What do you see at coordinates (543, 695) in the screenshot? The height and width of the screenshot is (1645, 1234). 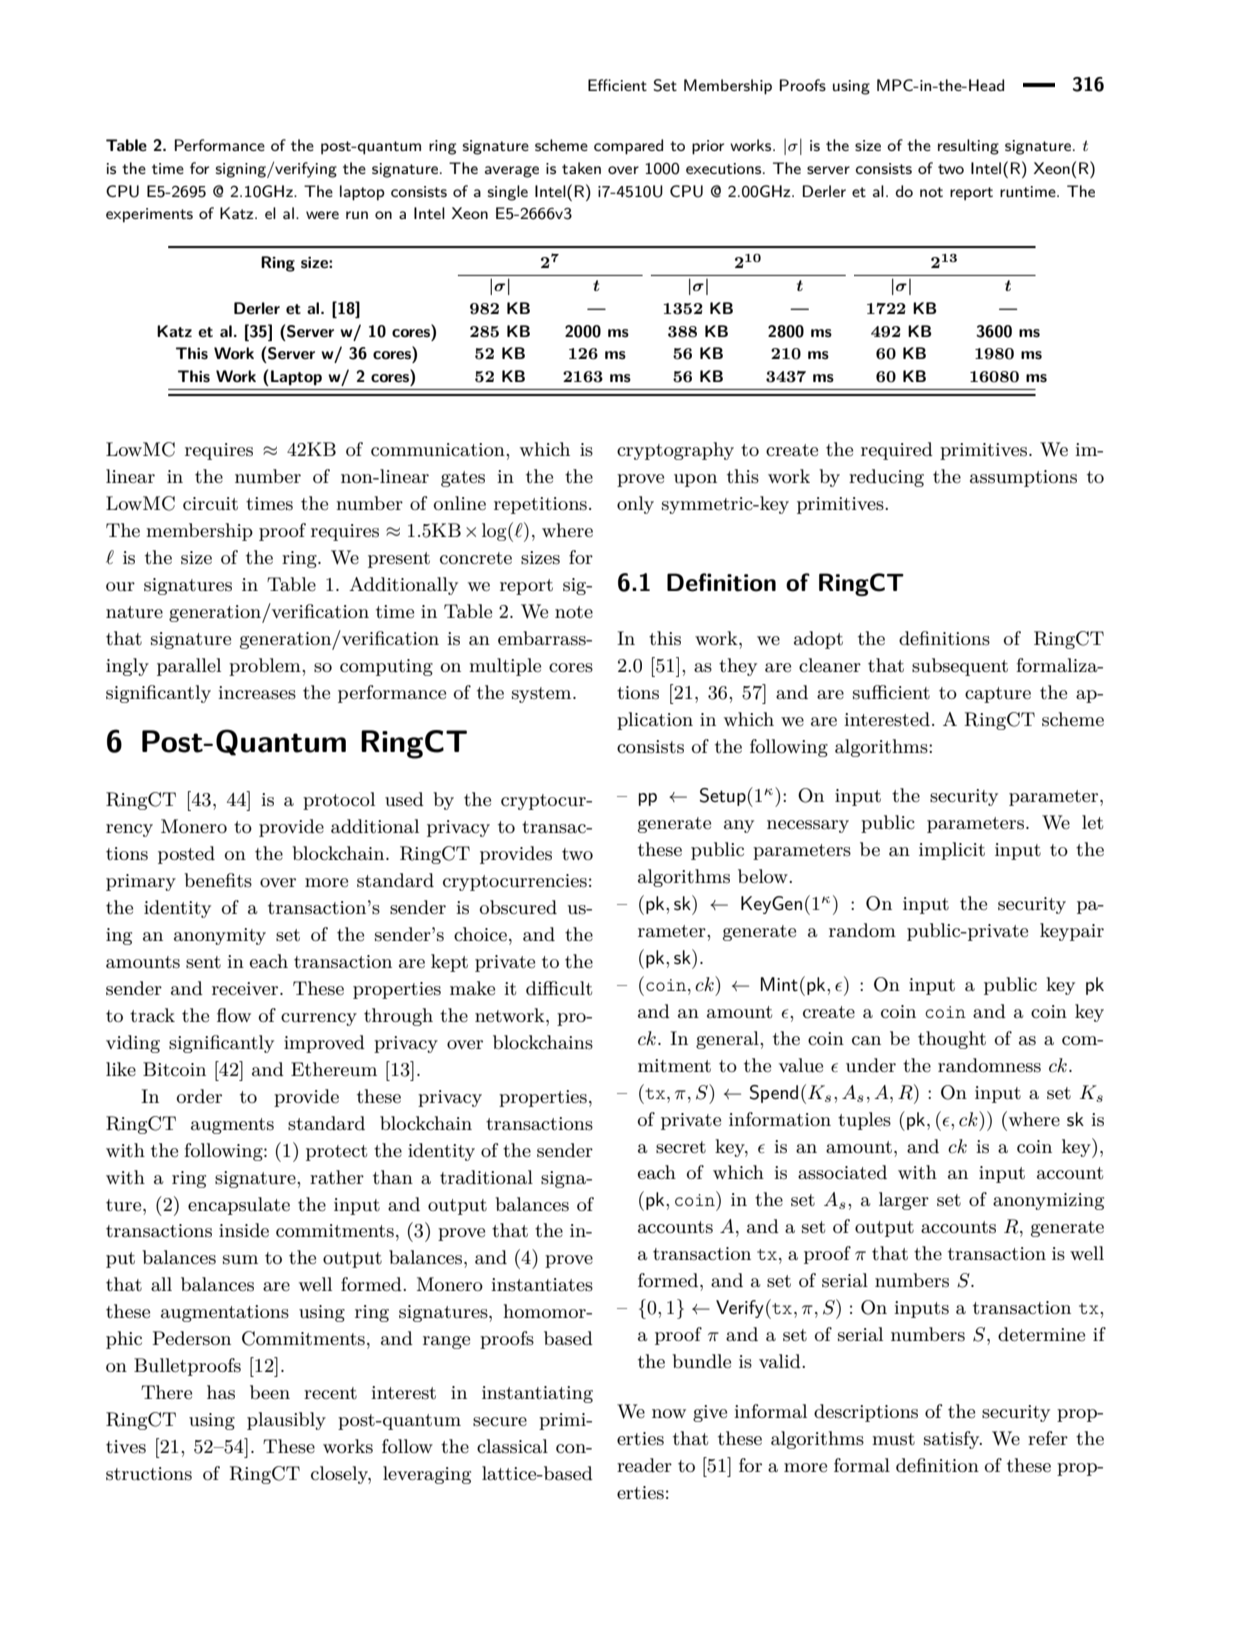 I see `system` at bounding box center [543, 695].
